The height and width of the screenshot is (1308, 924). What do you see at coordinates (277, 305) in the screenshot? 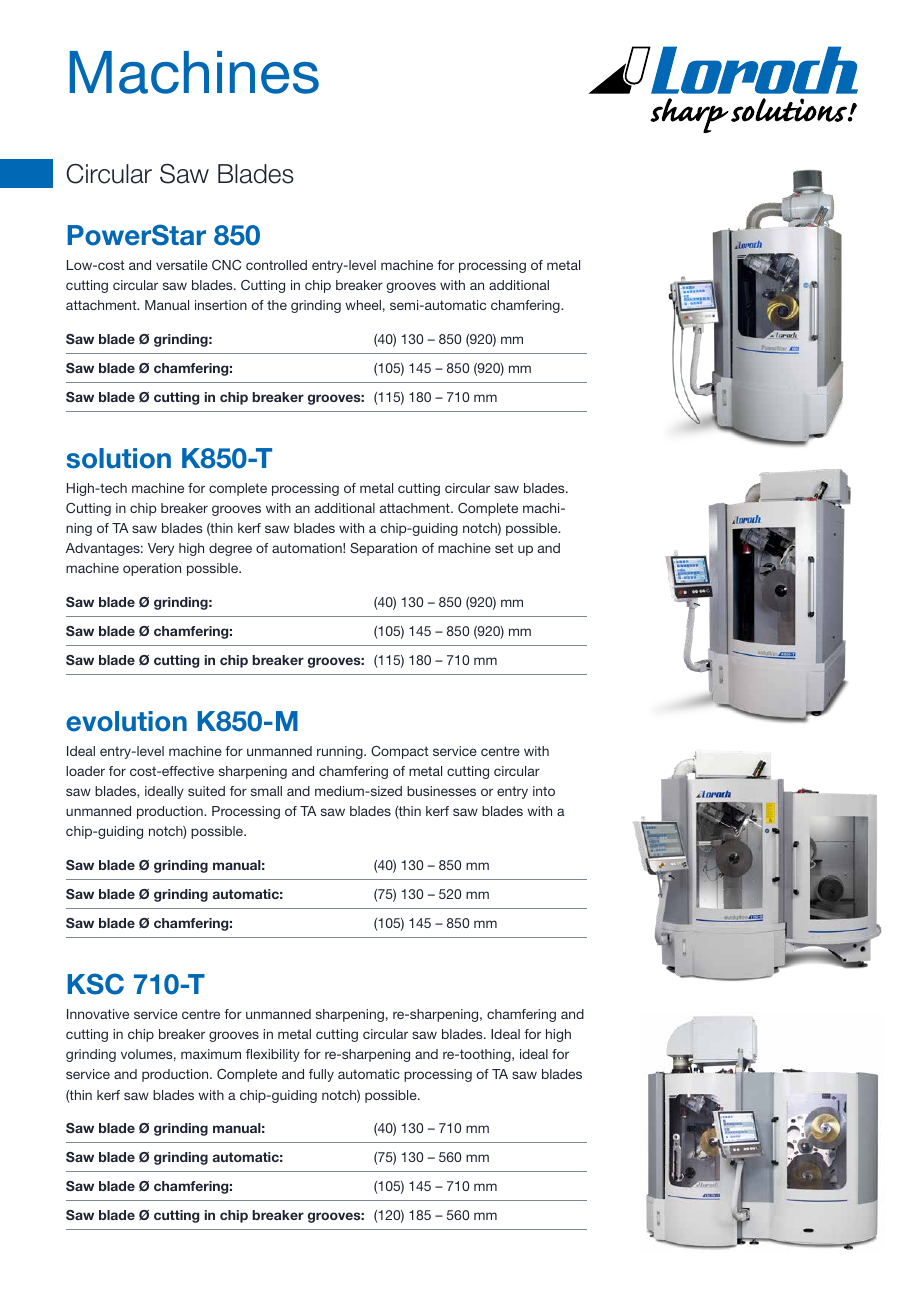
I see `the` at bounding box center [277, 305].
